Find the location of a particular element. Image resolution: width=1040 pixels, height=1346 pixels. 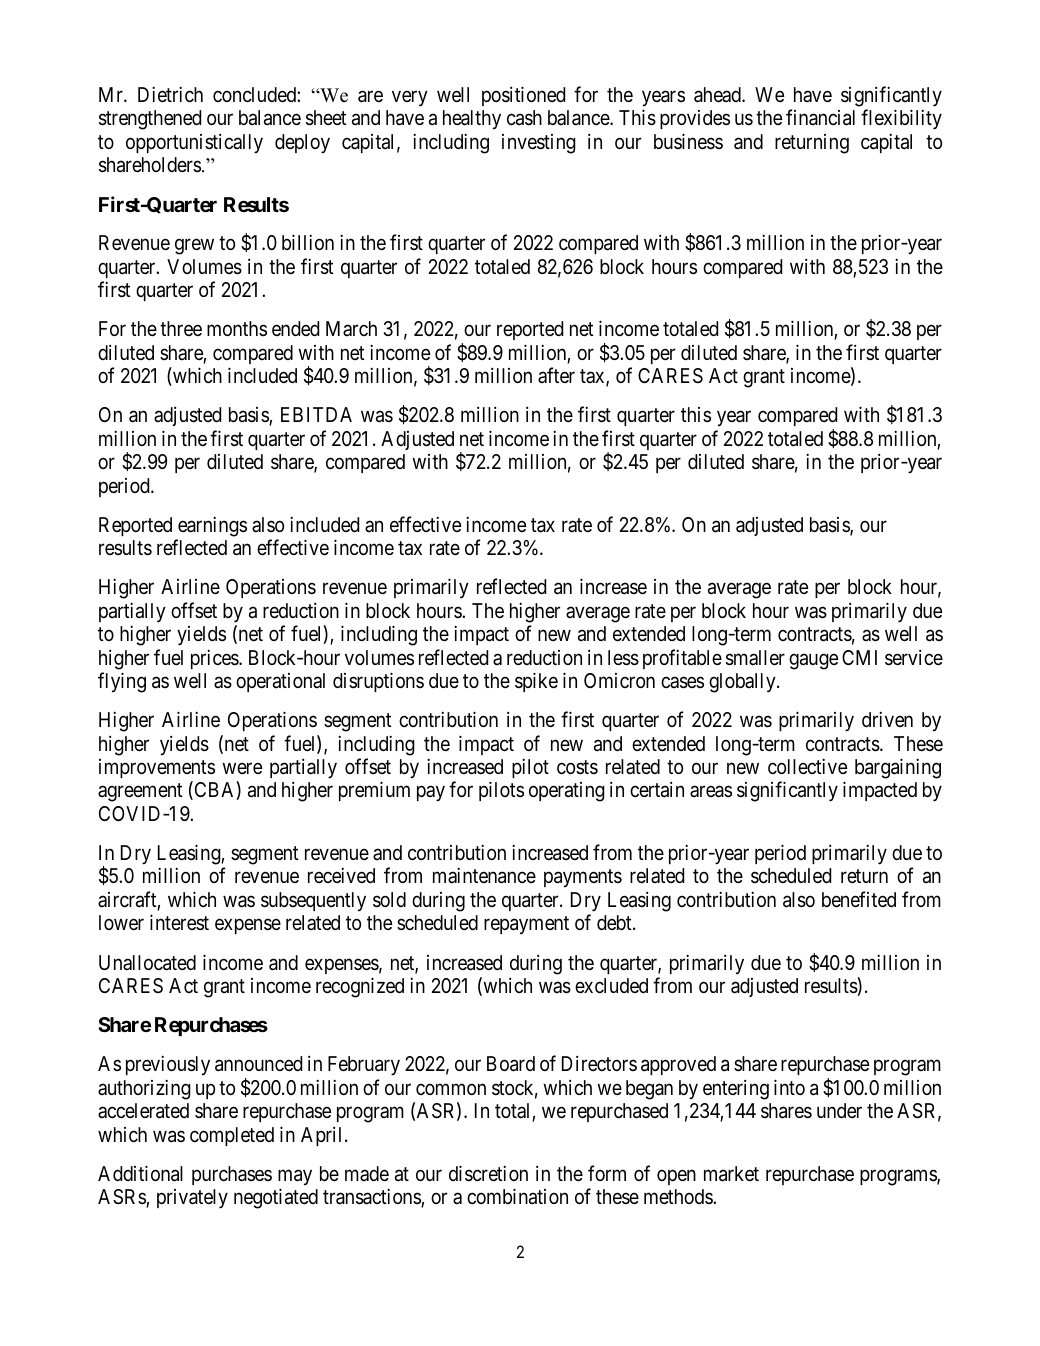

months is located at coordinates (237, 328).
